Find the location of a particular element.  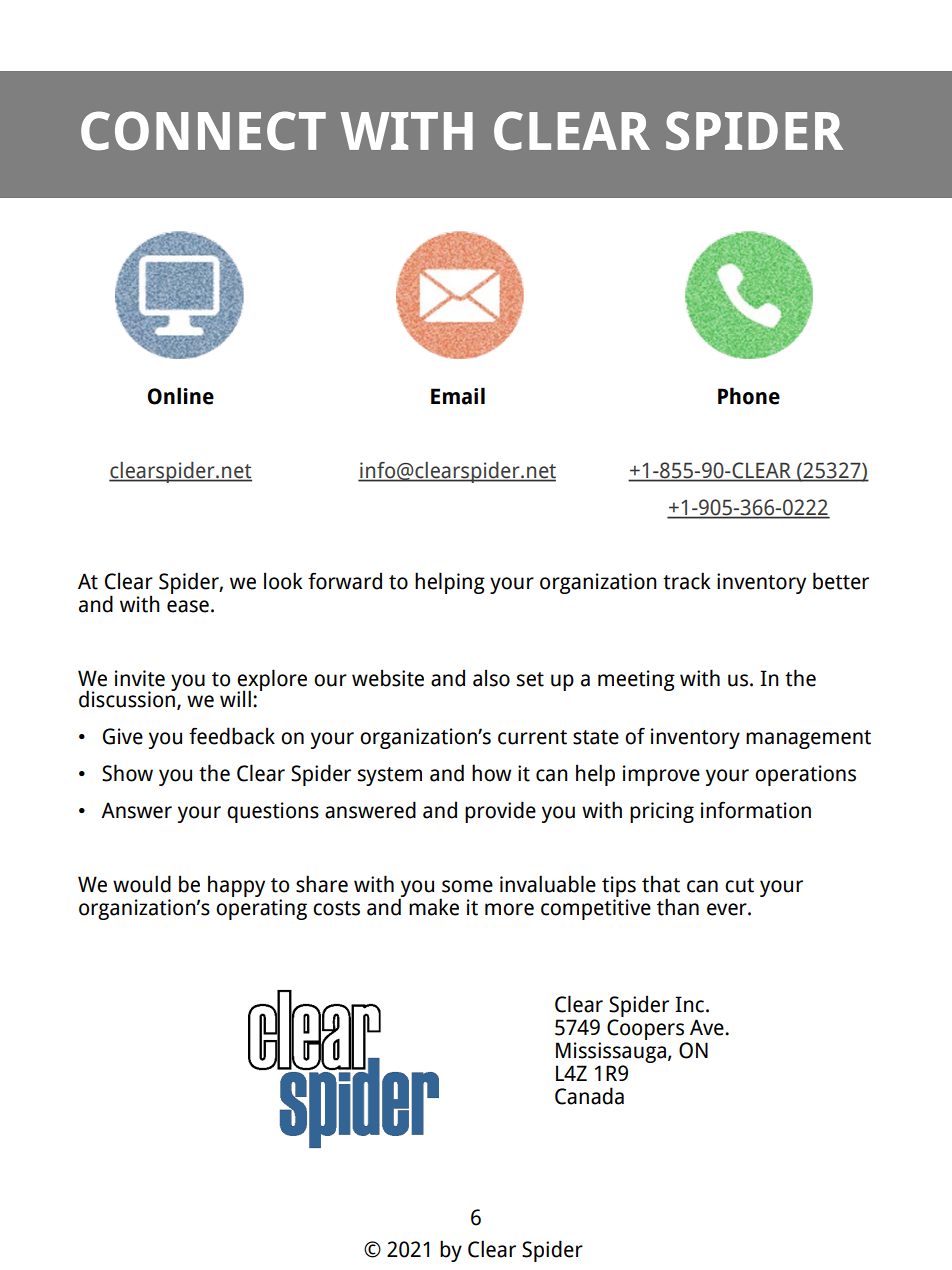

Email is located at coordinates (458, 396).
